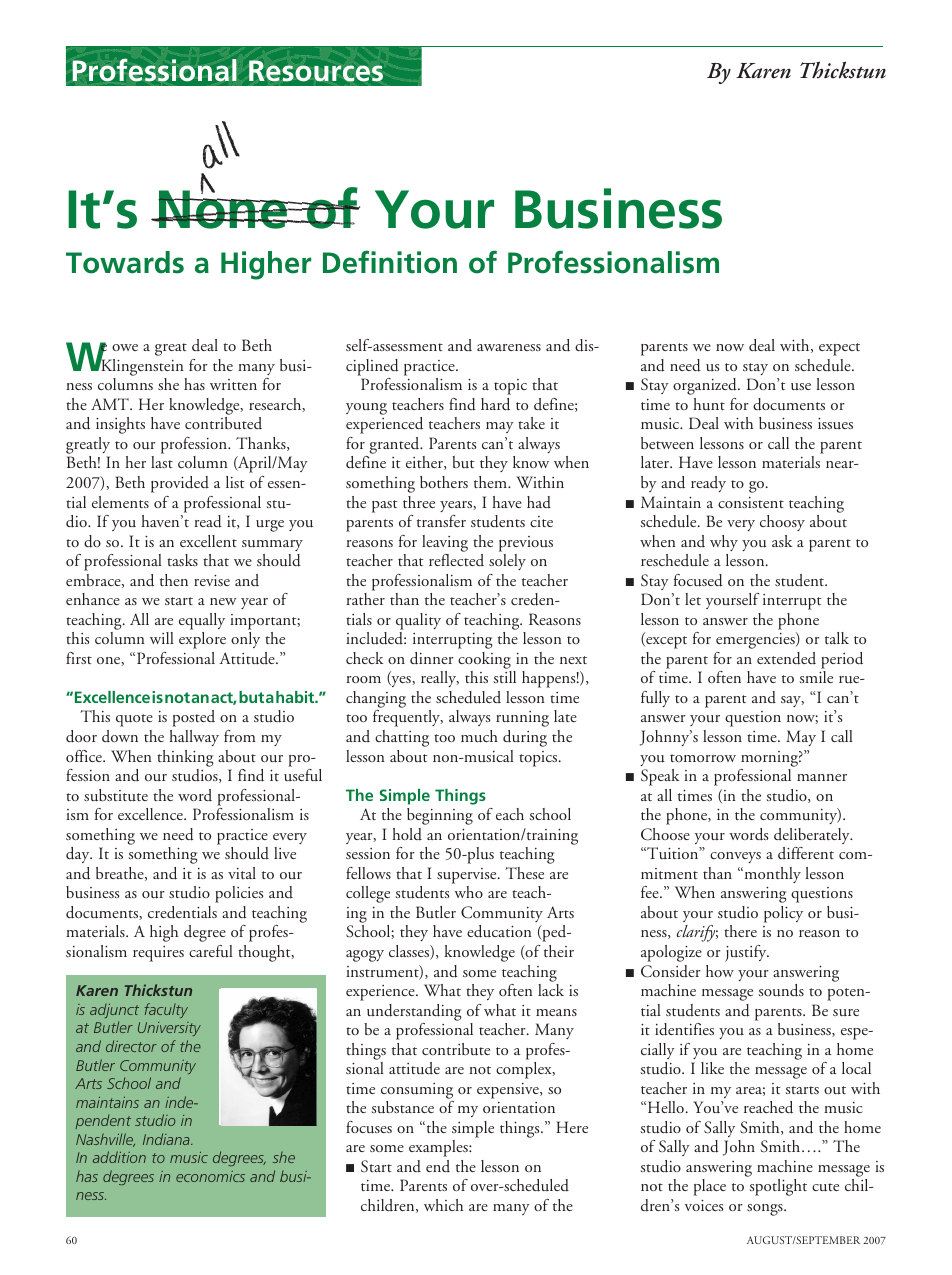 Image resolution: width=952 pixels, height=1275 pixels. Describe the element at coordinates (778, 1187) in the screenshot. I see `spotlight` at that location.
